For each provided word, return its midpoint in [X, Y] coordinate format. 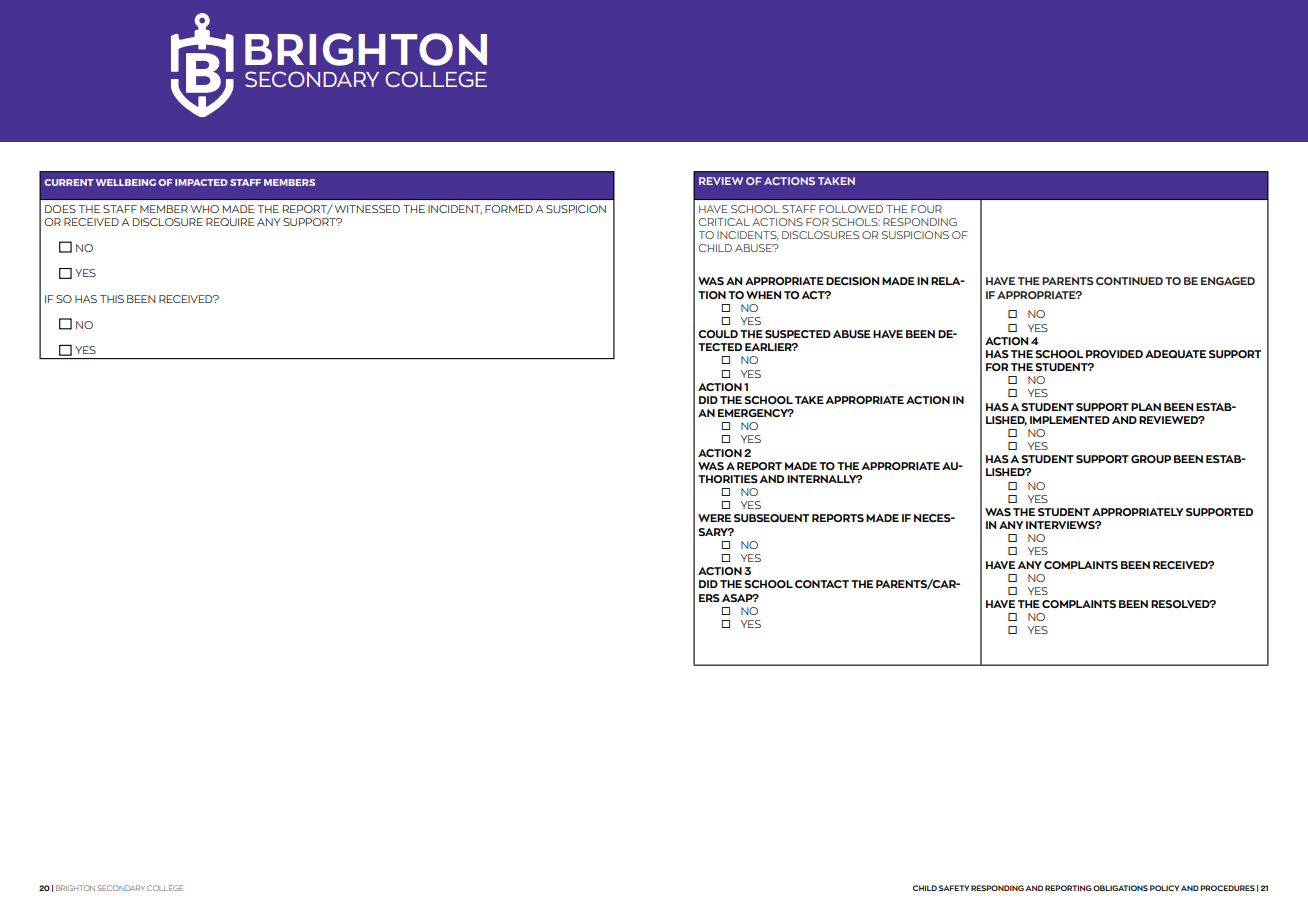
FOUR [926, 209]
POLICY [1164, 888]
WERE [714, 518]
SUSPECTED [798, 334]
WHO [205, 209]
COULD [718, 334]
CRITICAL [724, 222]
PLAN [1146, 407]
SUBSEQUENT [771, 518]
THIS [112, 299]
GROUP [1151, 459]
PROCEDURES [1227, 888]
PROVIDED [1114, 354]
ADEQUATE [1175, 354]
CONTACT [822, 584]
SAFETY [954, 888]
